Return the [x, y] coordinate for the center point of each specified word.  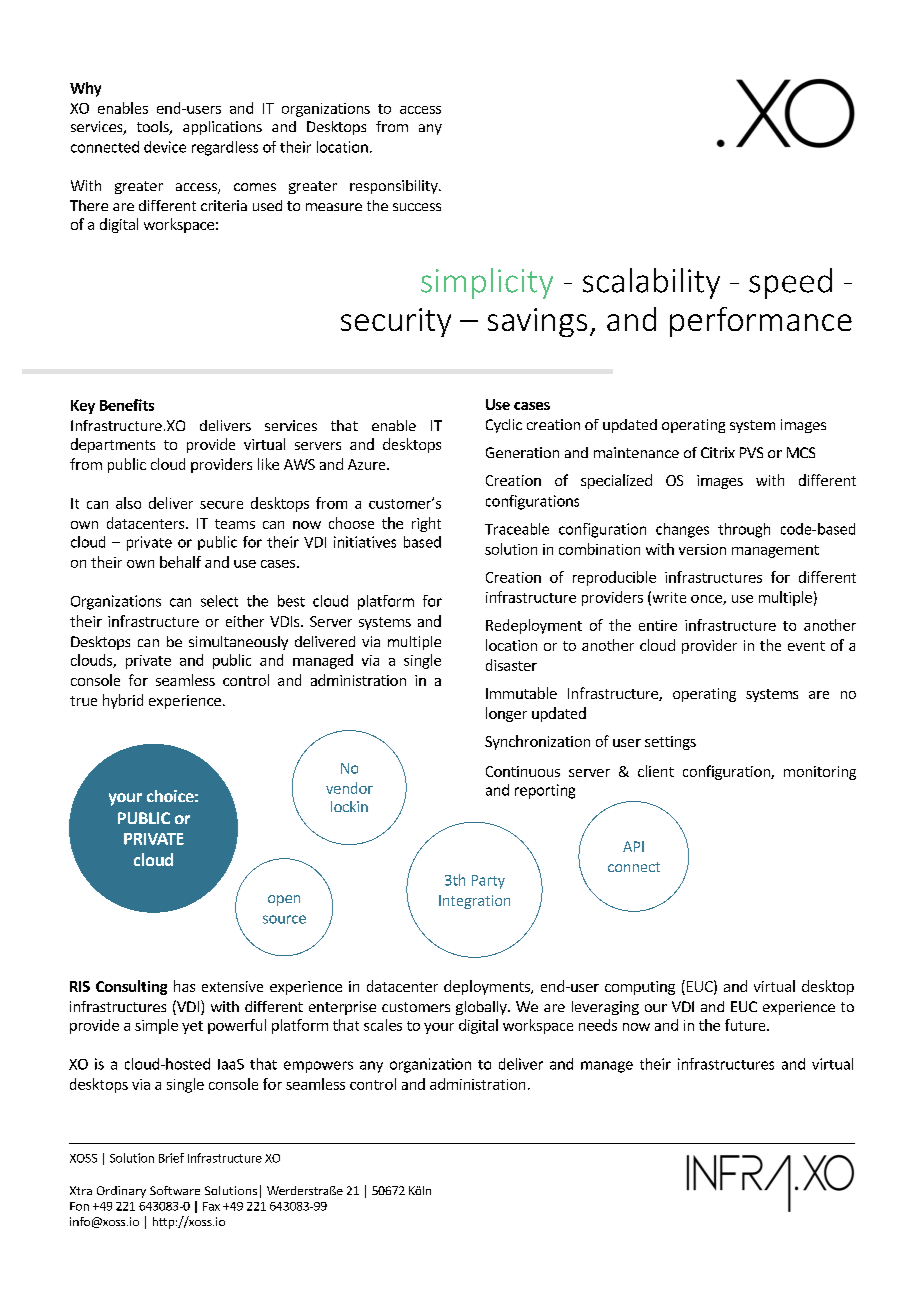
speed [790, 283]
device [165, 147]
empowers [318, 1067]
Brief [171, 1158]
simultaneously [238, 643]
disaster [511, 665]
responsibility [395, 187]
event [806, 646]
